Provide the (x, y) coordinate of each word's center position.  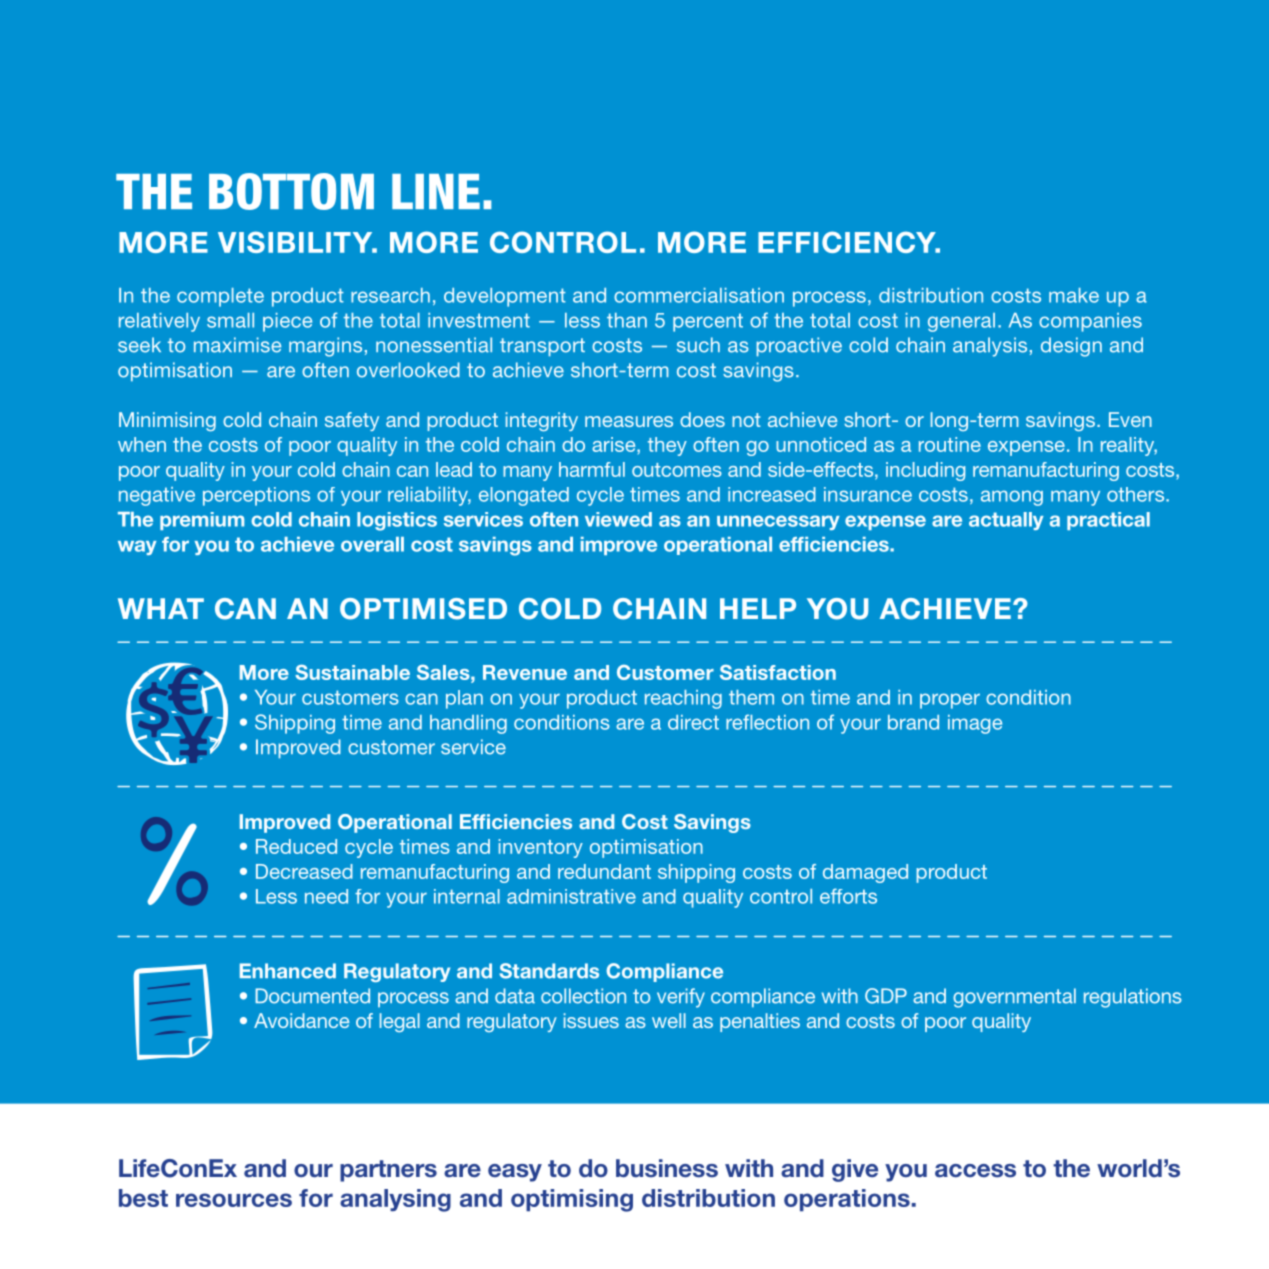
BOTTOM (291, 191)
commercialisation (699, 295)
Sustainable (352, 672)
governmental (1014, 998)
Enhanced (288, 971)
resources (234, 1200)
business (667, 1168)
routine (950, 444)
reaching (683, 699)
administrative (571, 896)
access (975, 1171)
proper (950, 701)
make (1074, 295)
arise (615, 444)
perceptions (256, 496)
